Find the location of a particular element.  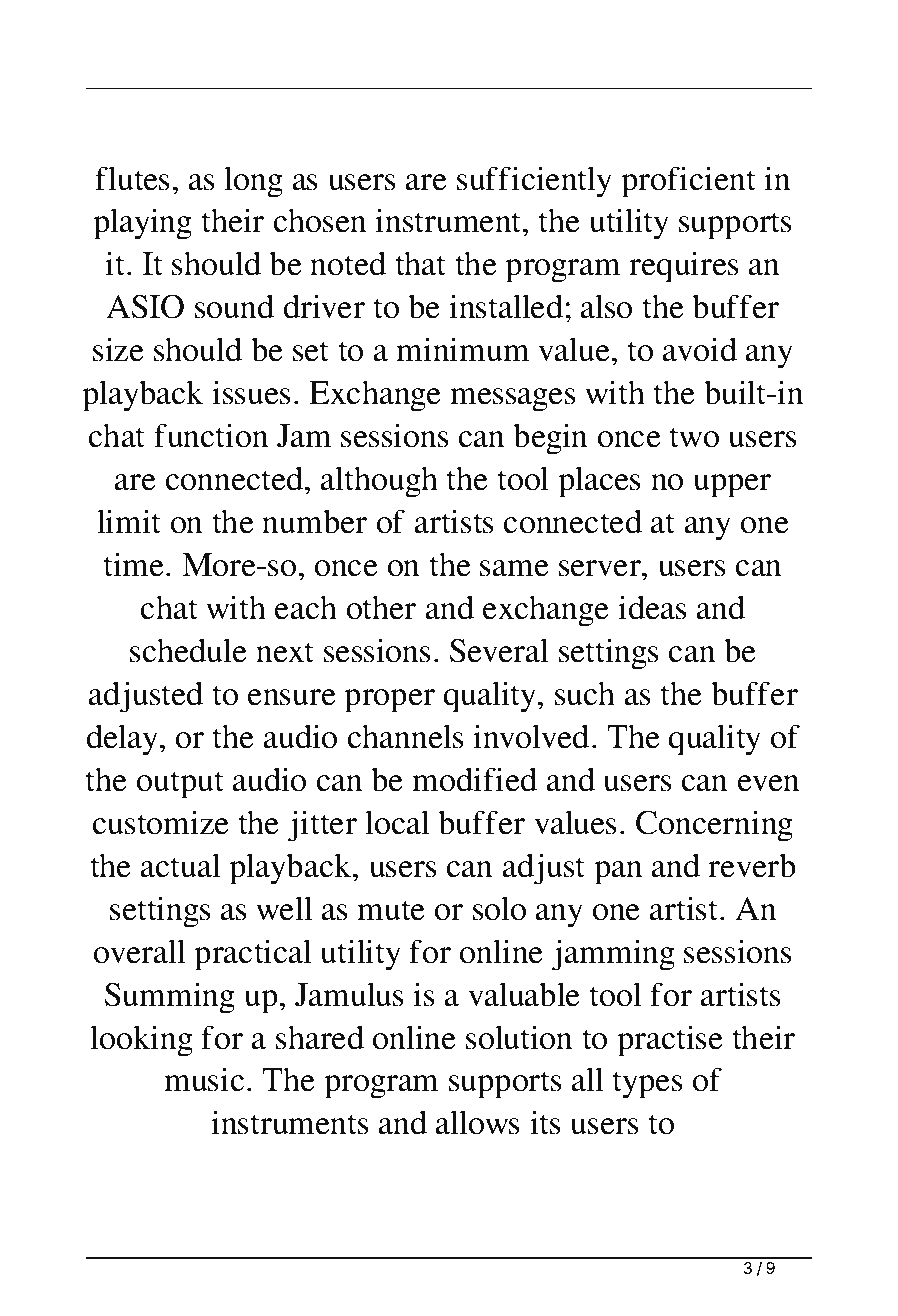

although is located at coordinates (379, 482).
